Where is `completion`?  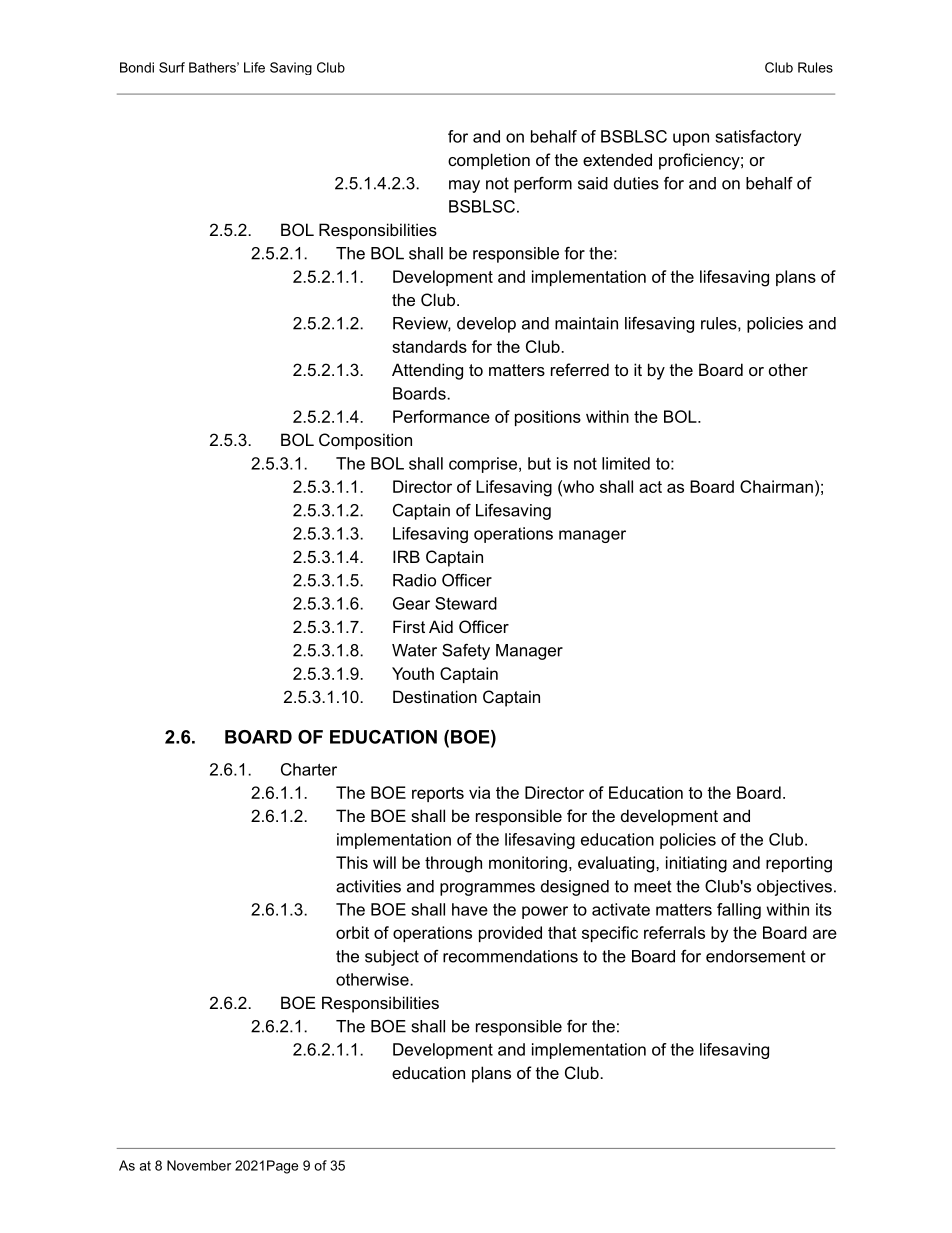 completion is located at coordinates (489, 161).
